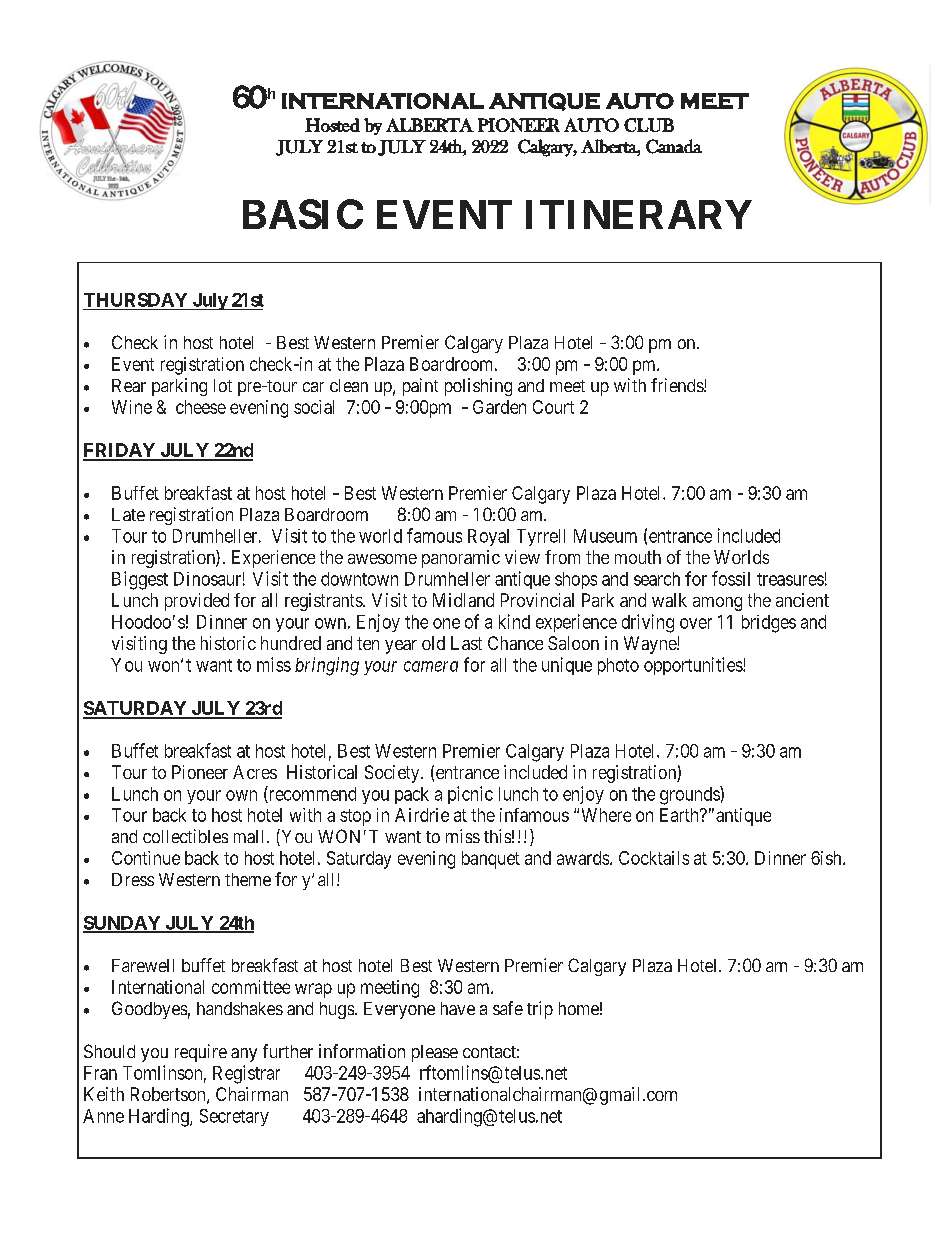  I want to click on lot, so click(223, 385).
